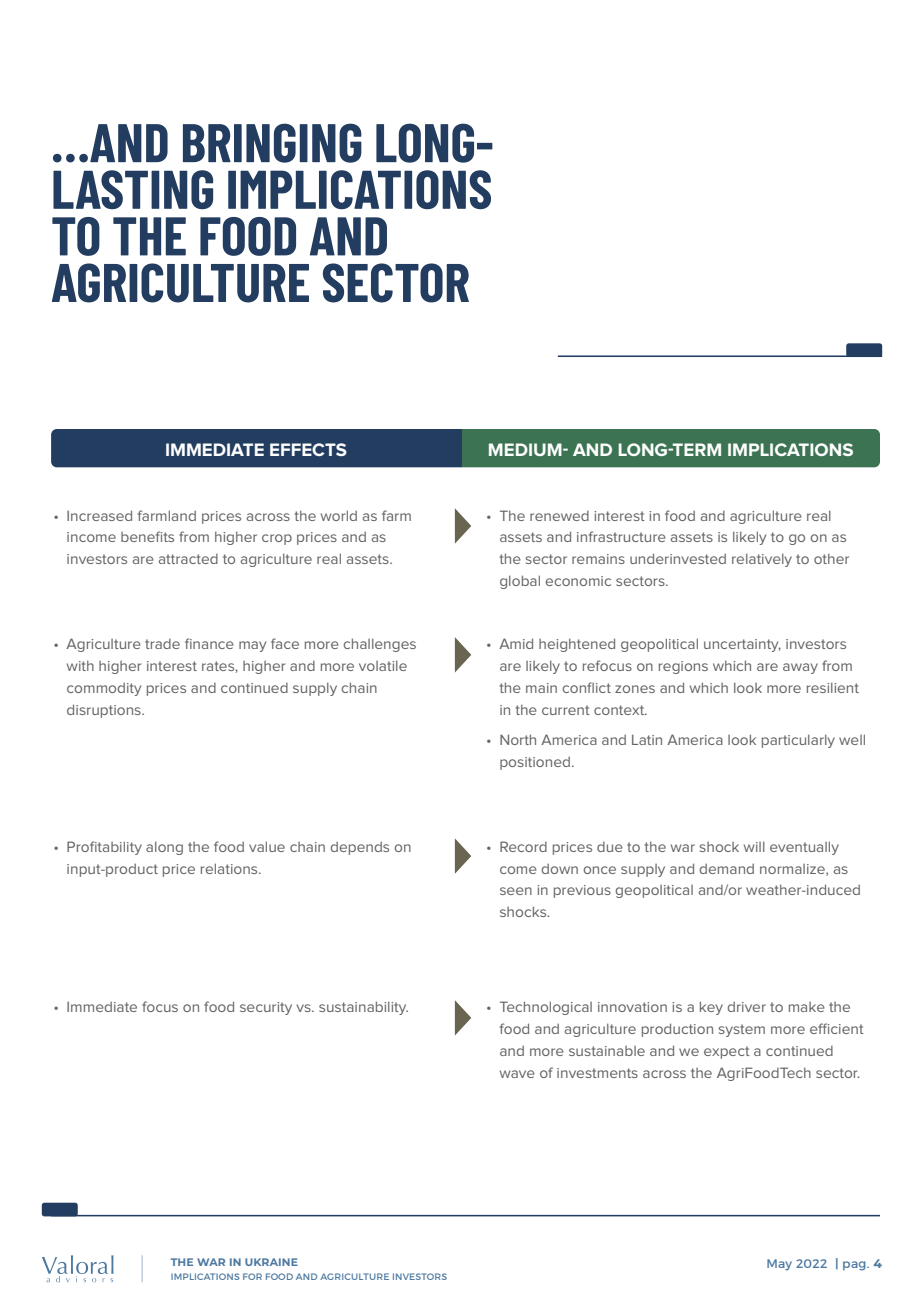 The width and height of the page is (924, 1308). What do you see at coordinates (266, 1008) in the page?
I see `security` at bounding box center [266, 1008].
